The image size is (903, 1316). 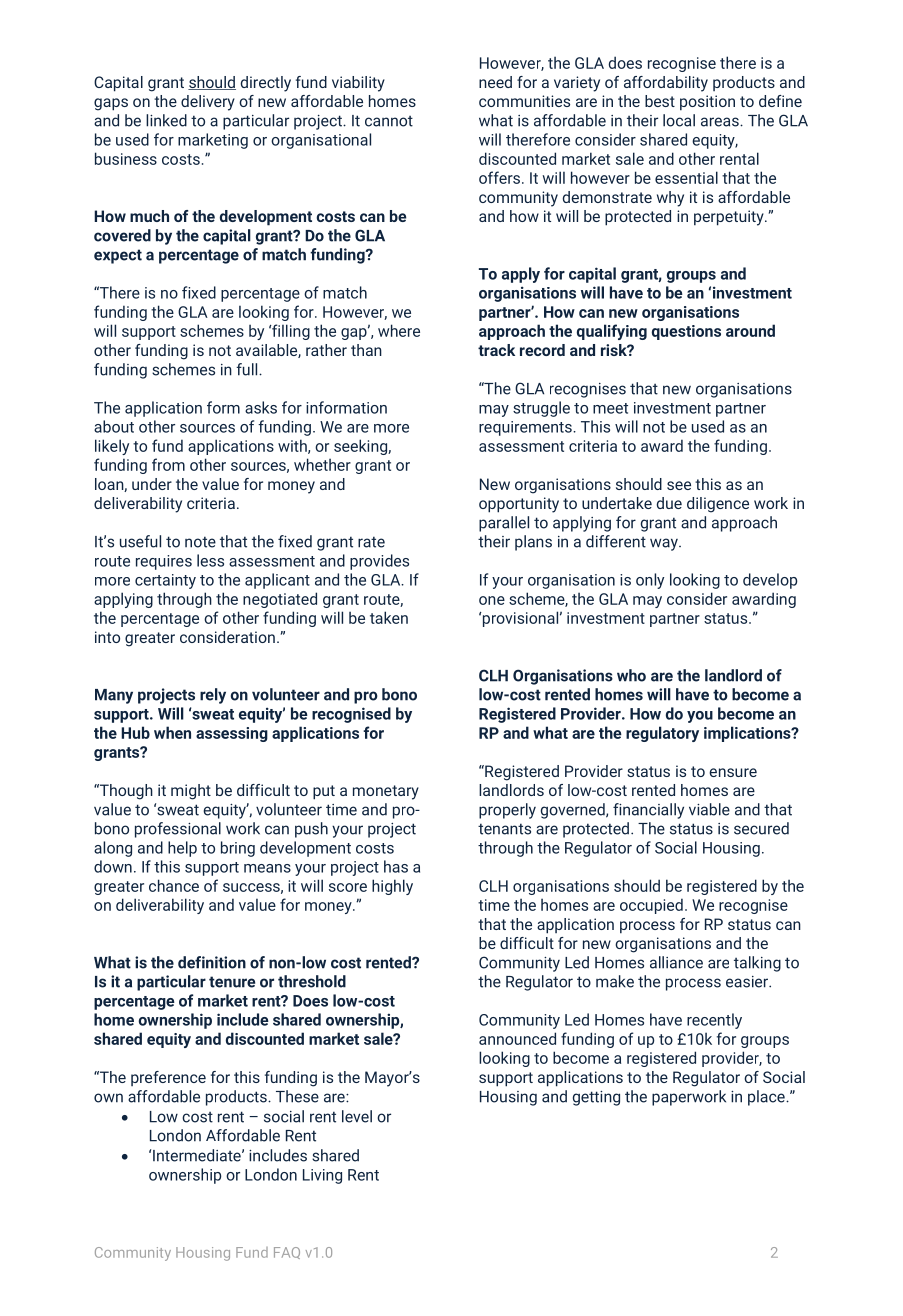 What do you see at coordinates (248, 369) in the image?
I see `full` at bounding box center [248, 369].
